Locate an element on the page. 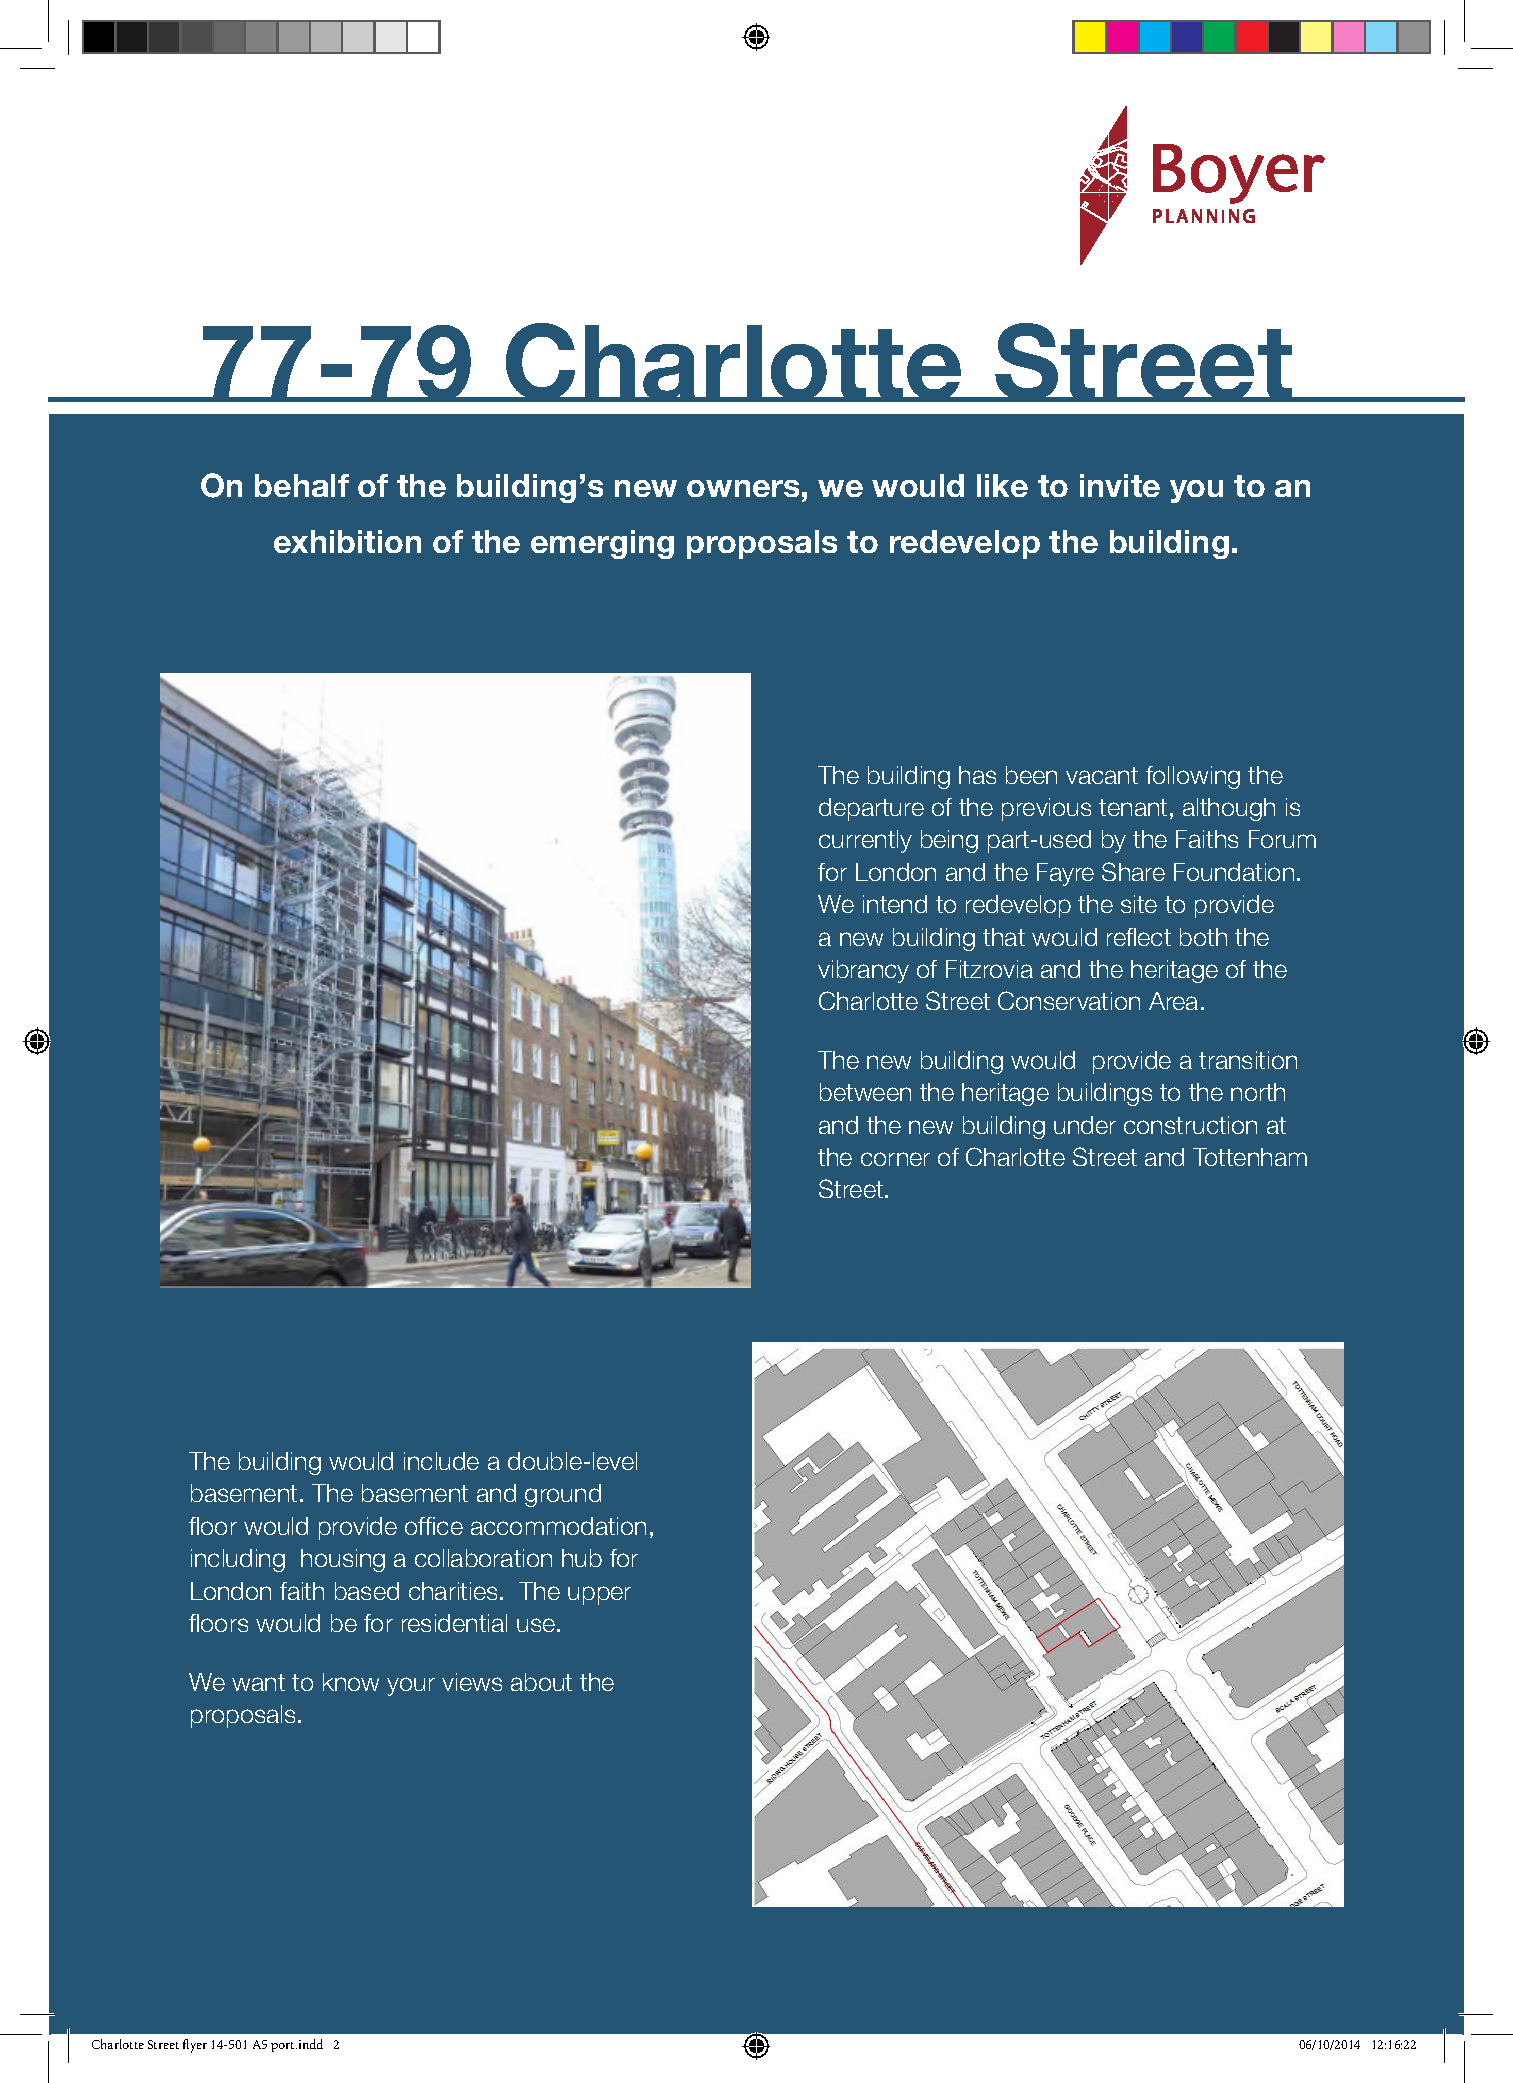 This page has height=2083, width=1513. owners is located at coordinates (743, 488).
